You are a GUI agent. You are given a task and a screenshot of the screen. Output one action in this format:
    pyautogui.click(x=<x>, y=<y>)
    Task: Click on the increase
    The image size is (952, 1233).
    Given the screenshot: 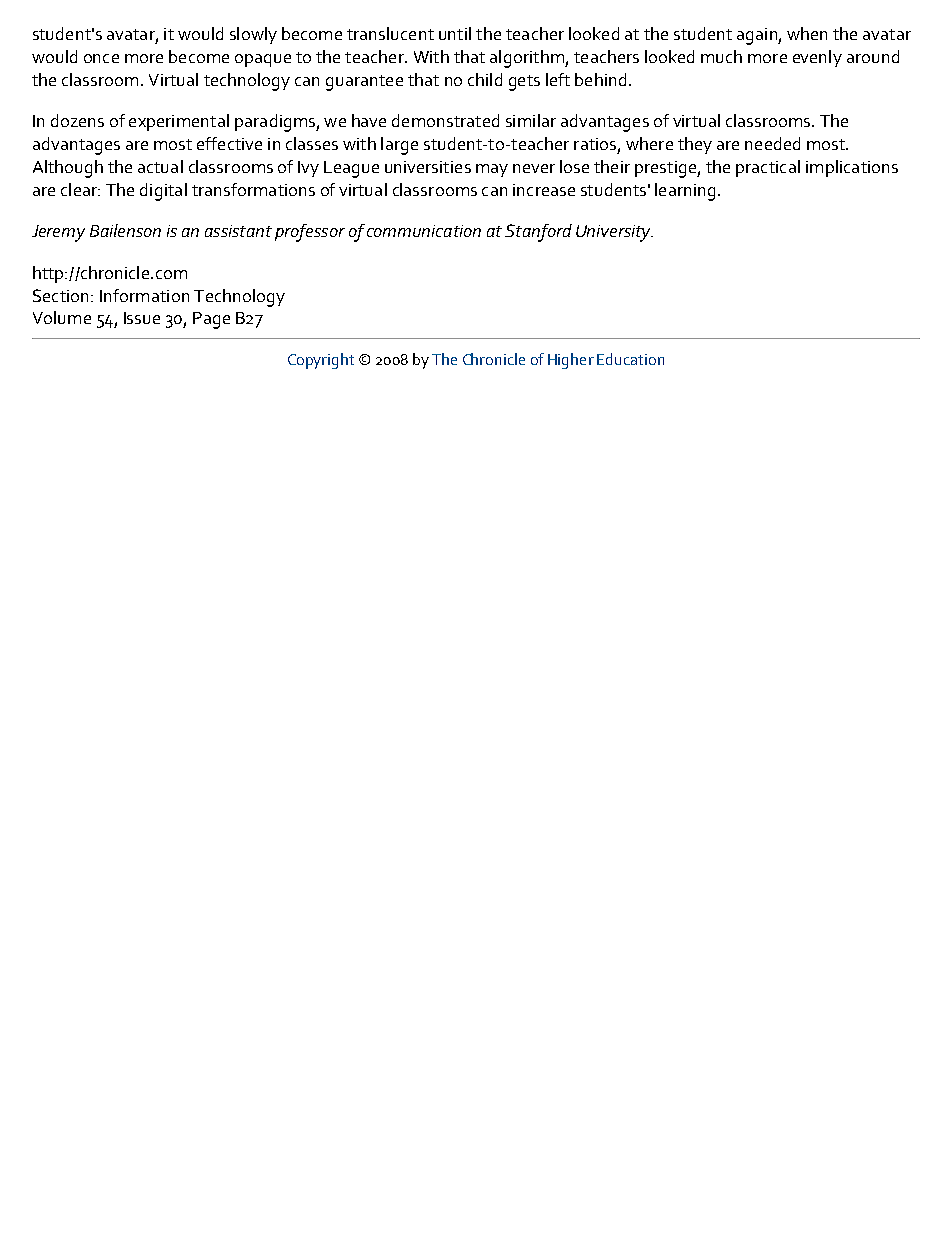 What is the action you would take?
    pyautogui.click(x=544, y=190)
